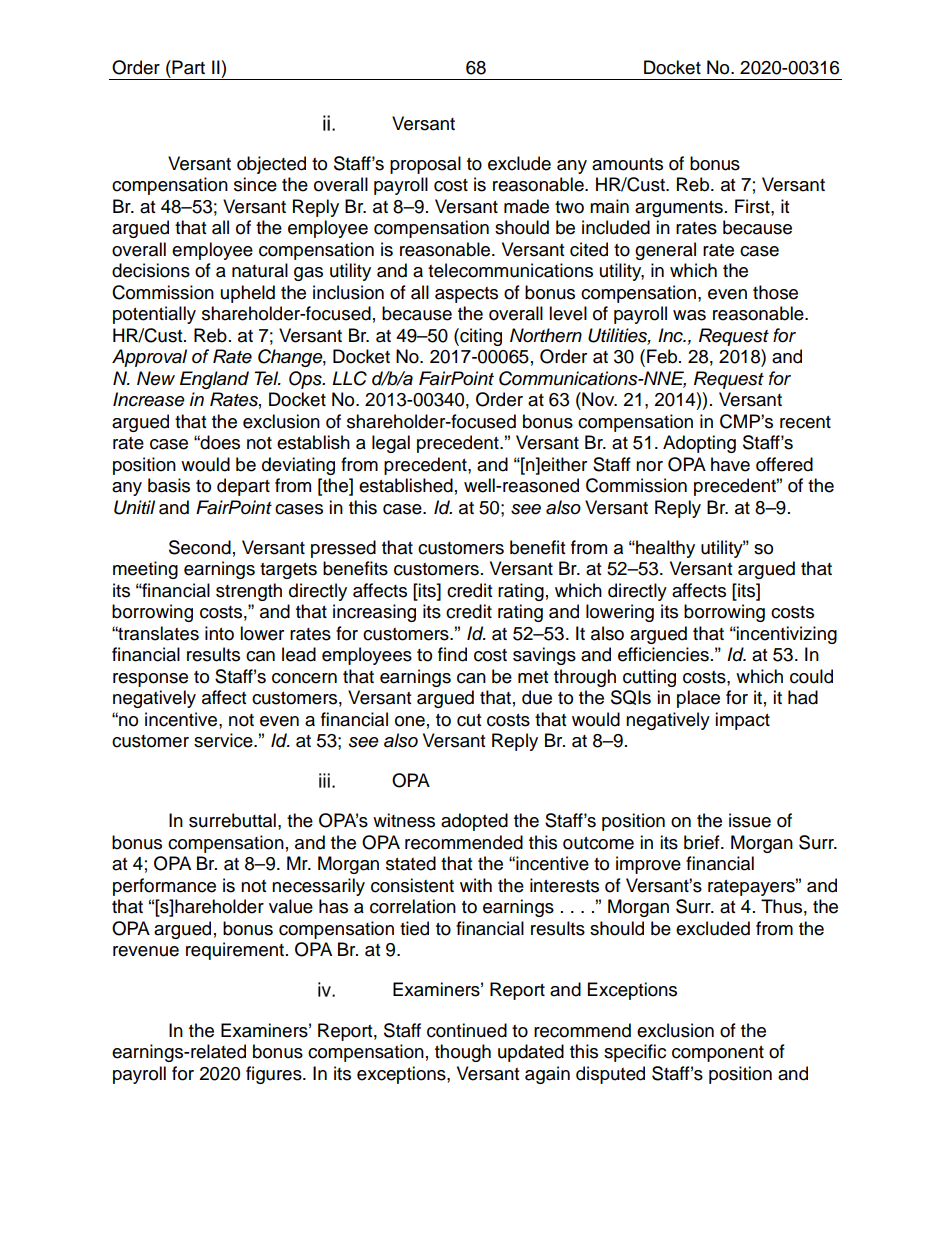 This image has width=952, height=1233. I want to click on England, so click(214, 380).
